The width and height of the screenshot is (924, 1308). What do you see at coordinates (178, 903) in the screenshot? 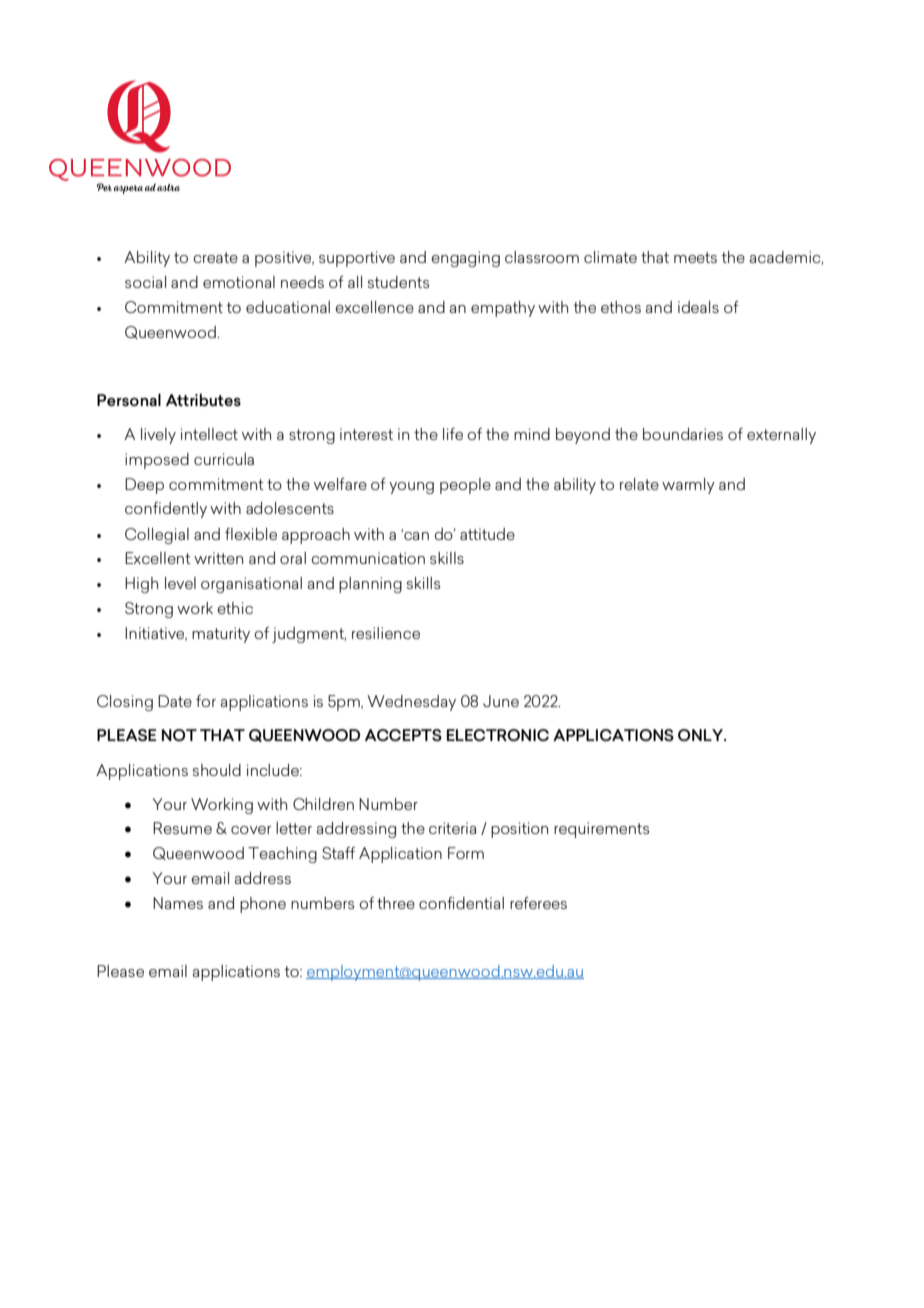
I see `Names` at bounding box center [178, 903].
